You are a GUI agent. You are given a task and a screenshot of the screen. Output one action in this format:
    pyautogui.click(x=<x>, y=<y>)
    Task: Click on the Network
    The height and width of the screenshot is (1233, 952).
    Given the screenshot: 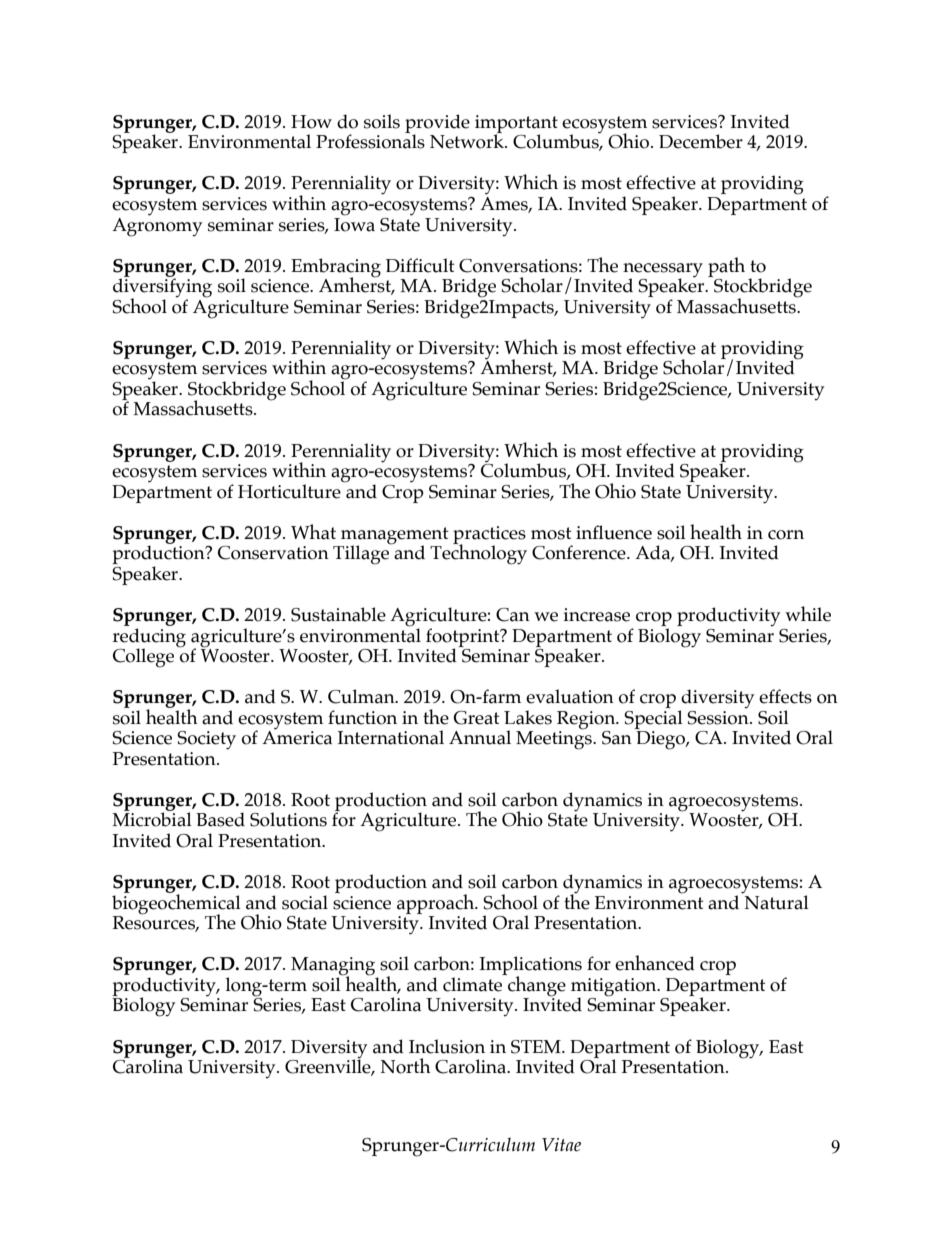 What is the action you would take?
    pyautogui.click(x=468, y=140)
